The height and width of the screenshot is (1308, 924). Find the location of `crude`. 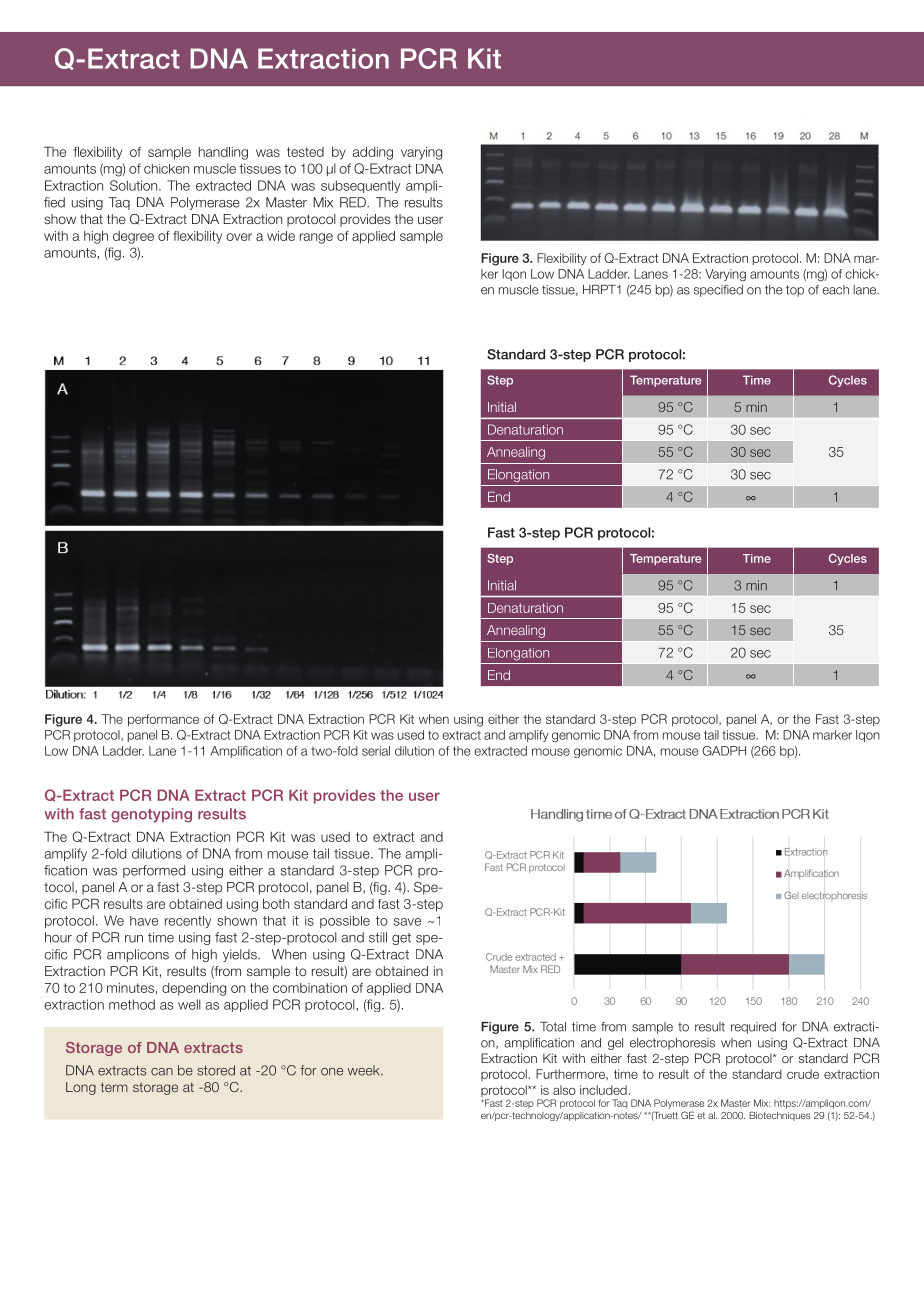

crude is located at coordinates (803, 1074).
